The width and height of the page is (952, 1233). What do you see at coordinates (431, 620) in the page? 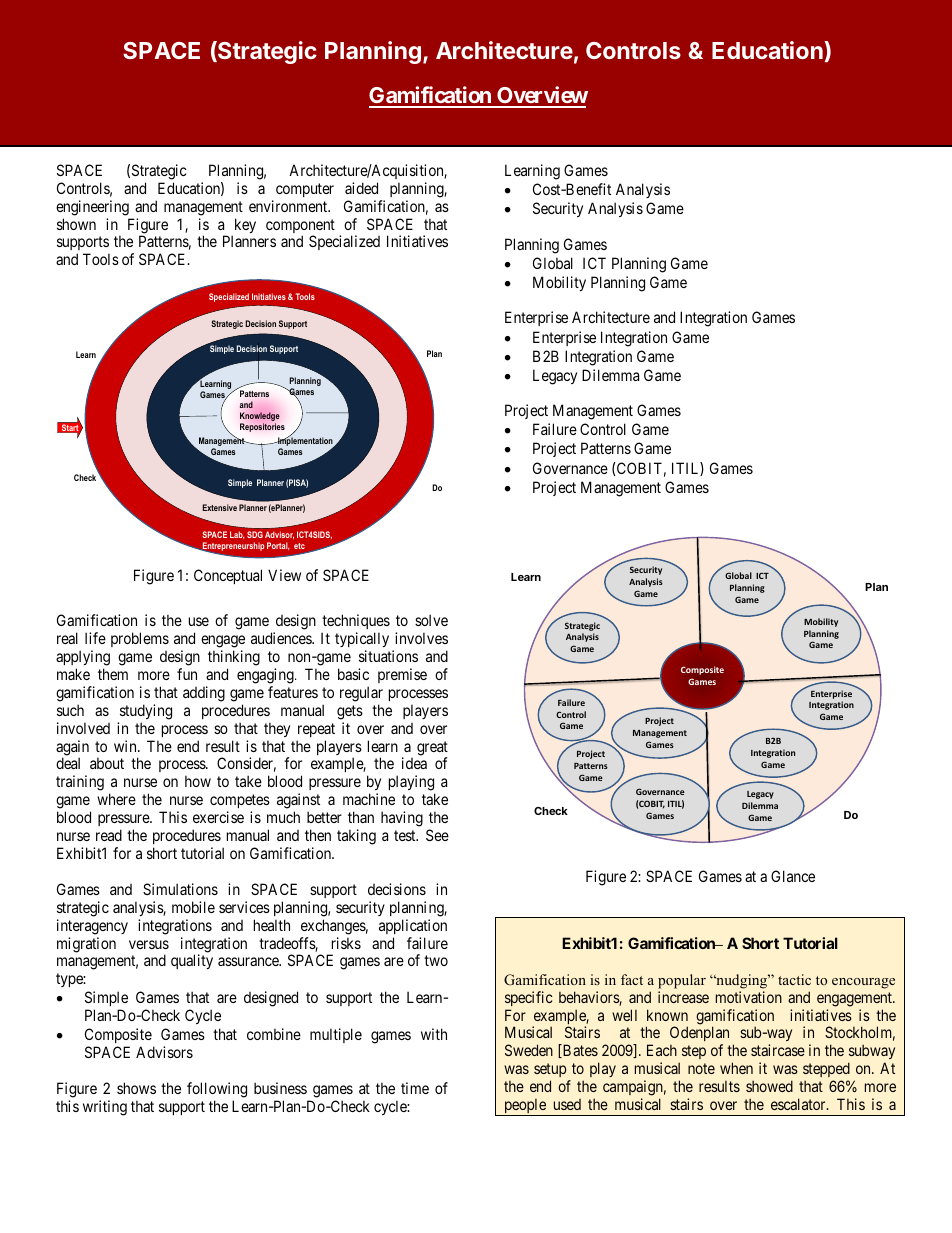
I see `solve` at bounding box center [431, 620].
